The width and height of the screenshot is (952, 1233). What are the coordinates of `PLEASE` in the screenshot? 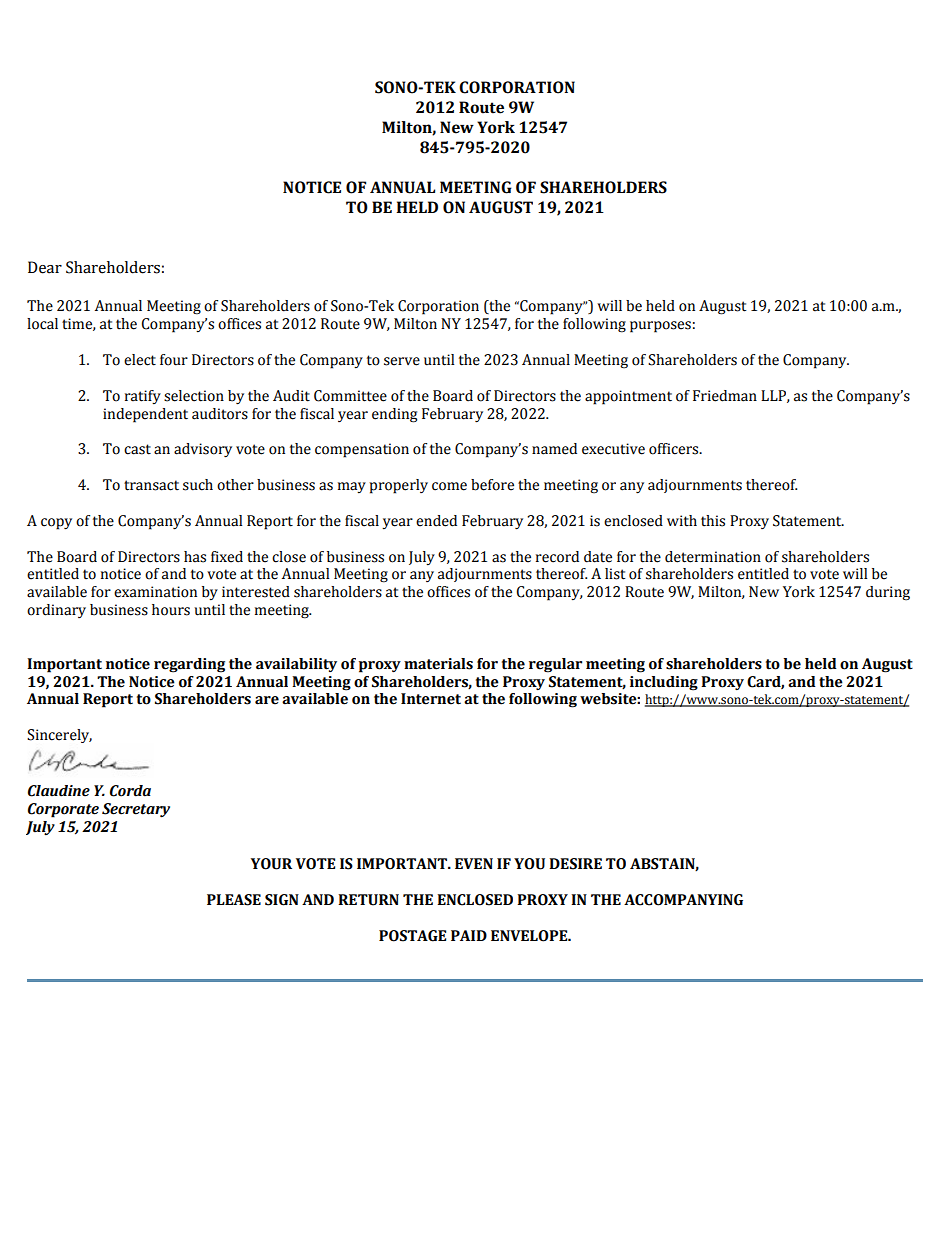 It's located at (234, 900).
